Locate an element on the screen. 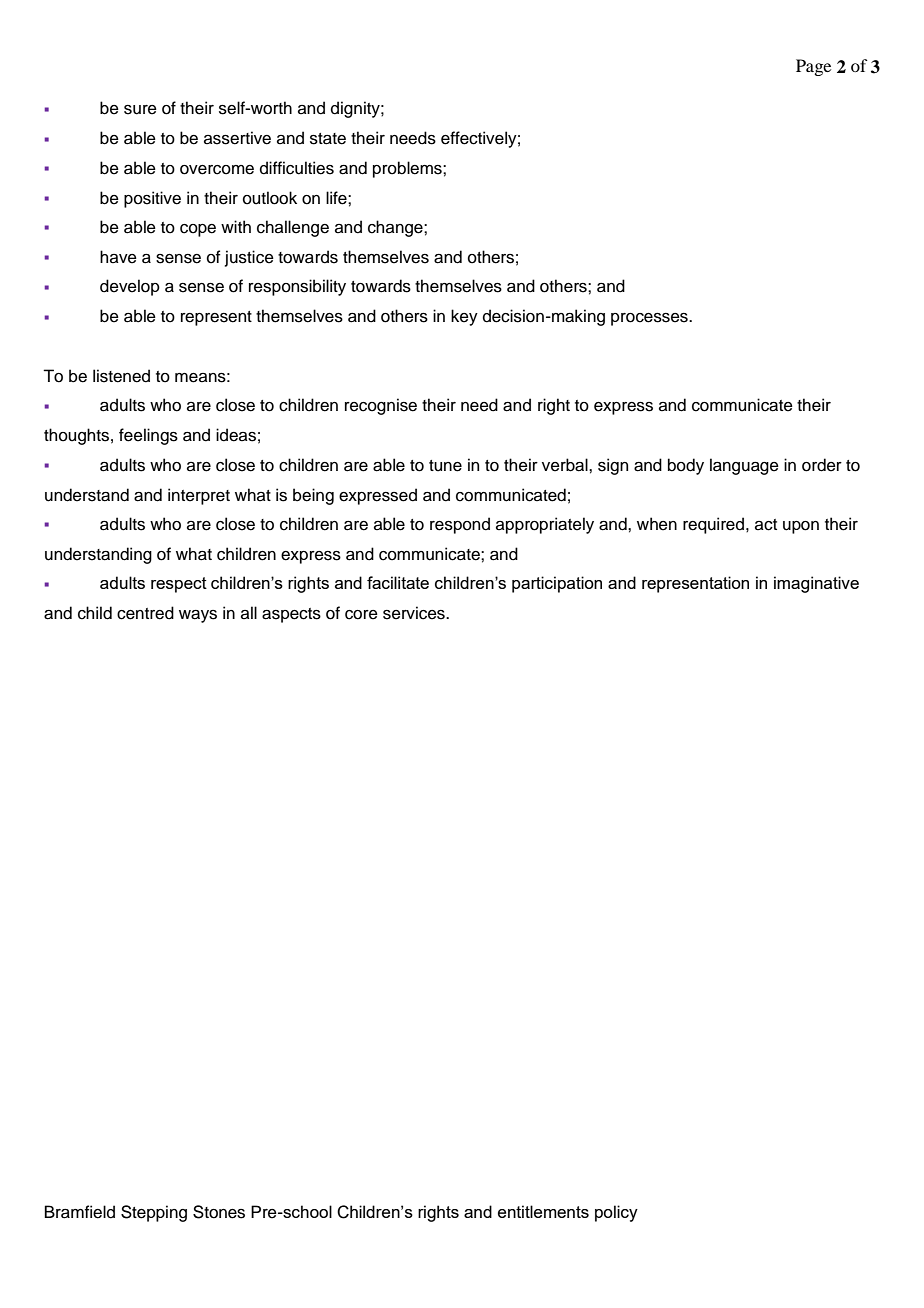 This screenshot has width=924, height=1308. Stones is located at coordinates (219, 1212).
